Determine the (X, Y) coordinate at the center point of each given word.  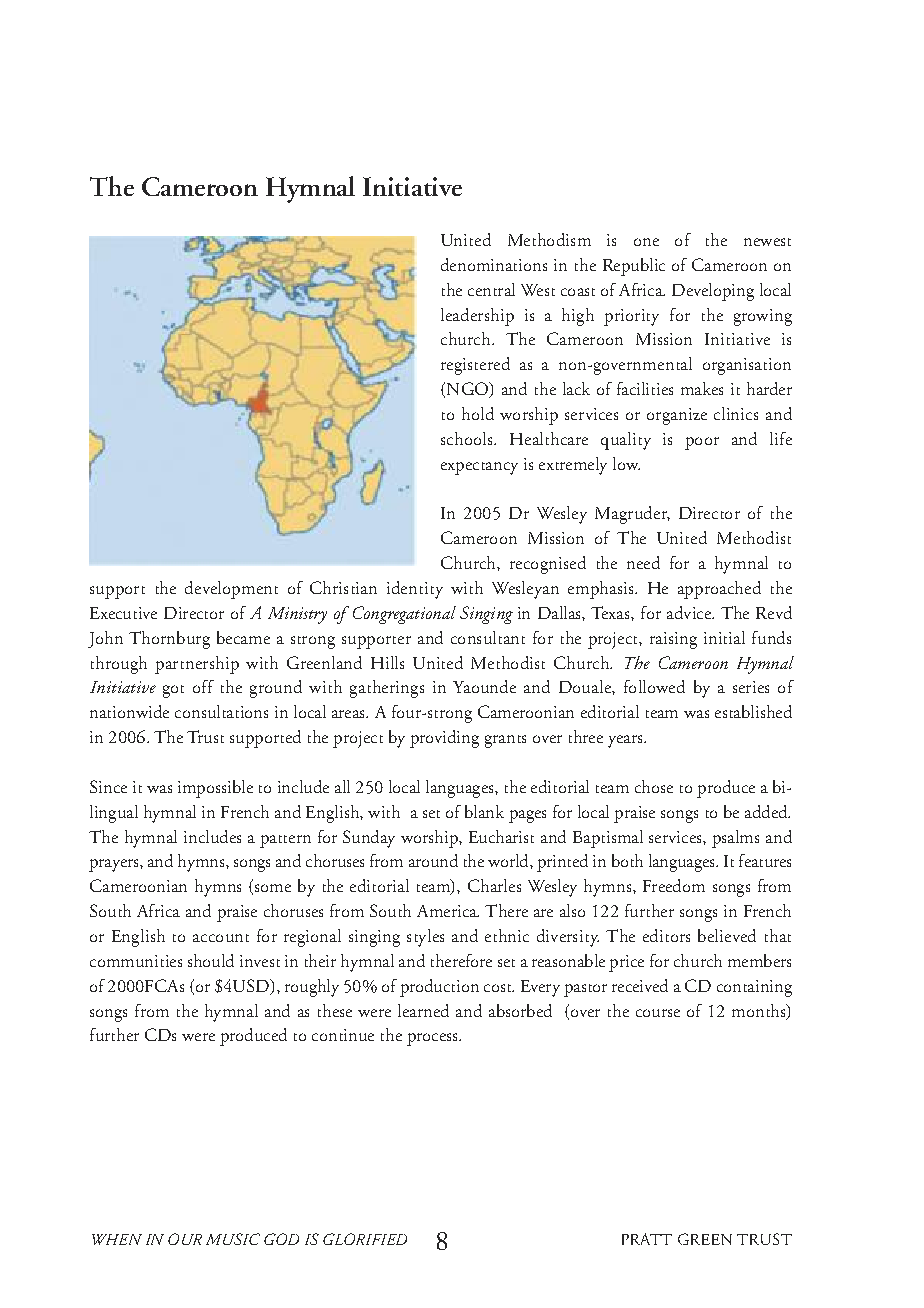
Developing (713, 292)
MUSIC (233, 1239)
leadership (477, 317)
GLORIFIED (365, 1239)
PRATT (647, 1239)
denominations (494, 264)
